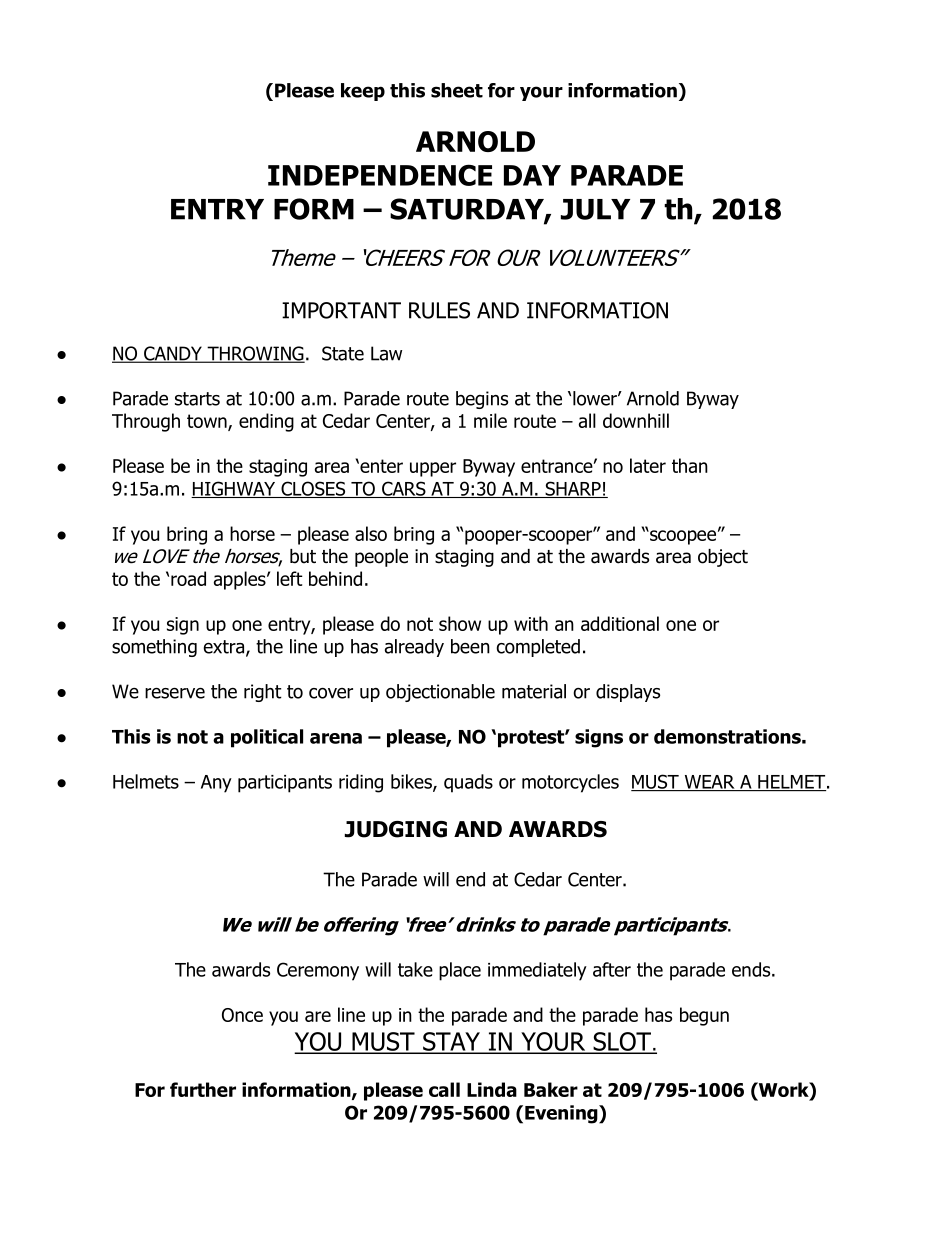 The height and width of the image is (1233, 952). I want to click on keep, so click(363, 92).
